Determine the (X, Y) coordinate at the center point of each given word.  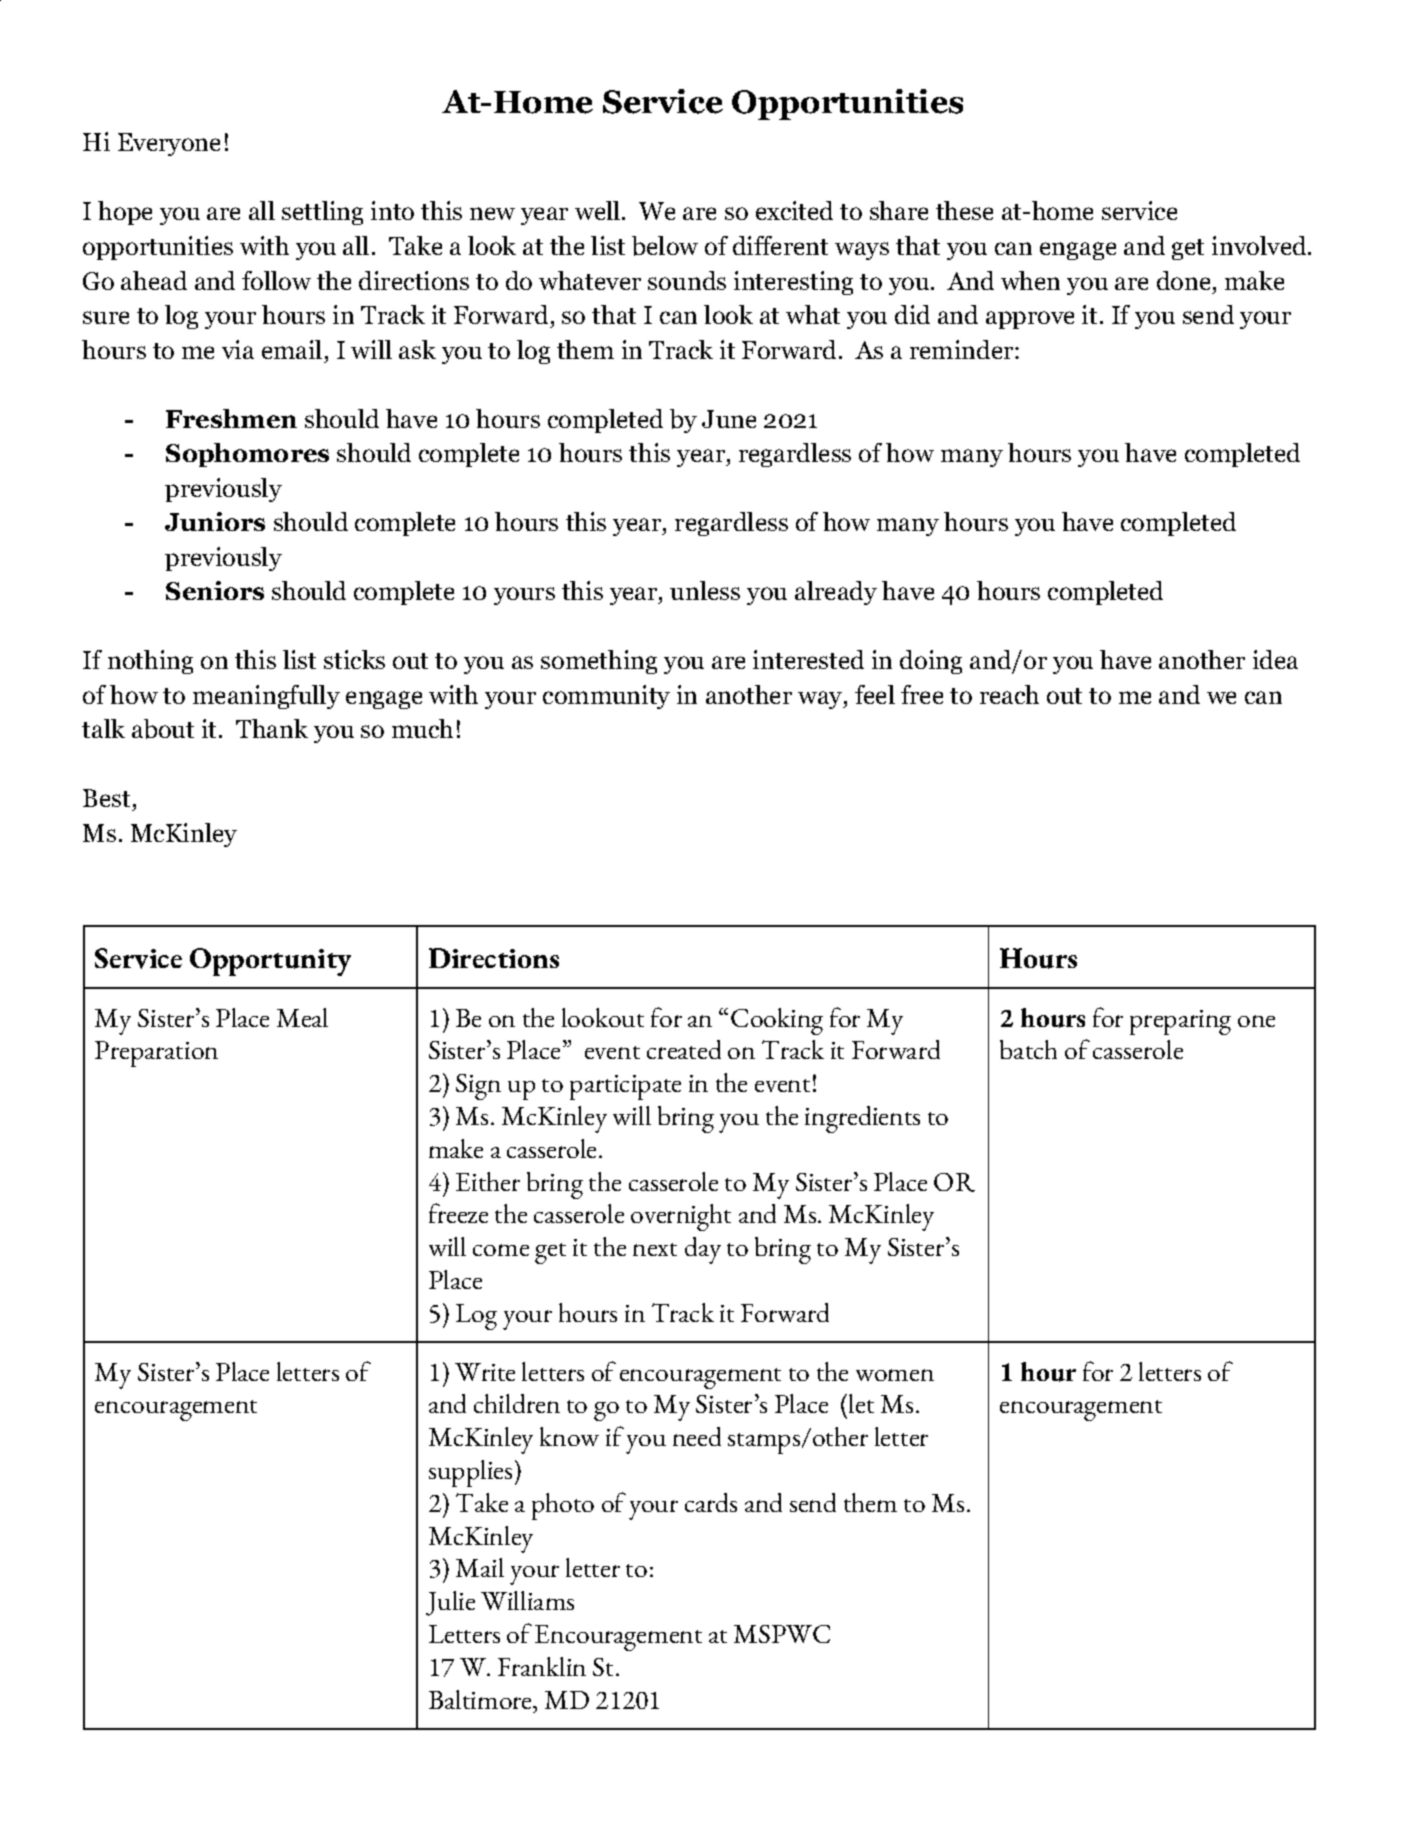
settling (322, 213)
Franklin (542, 1666)
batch (1028, 1049)
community (606, 697)
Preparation (156, 1054)
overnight (681, 1217)
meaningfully (266, 697)
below (665, 246)
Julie (450, 1603)
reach (1009, 694)
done (1185, 280)
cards (711, 1502)
